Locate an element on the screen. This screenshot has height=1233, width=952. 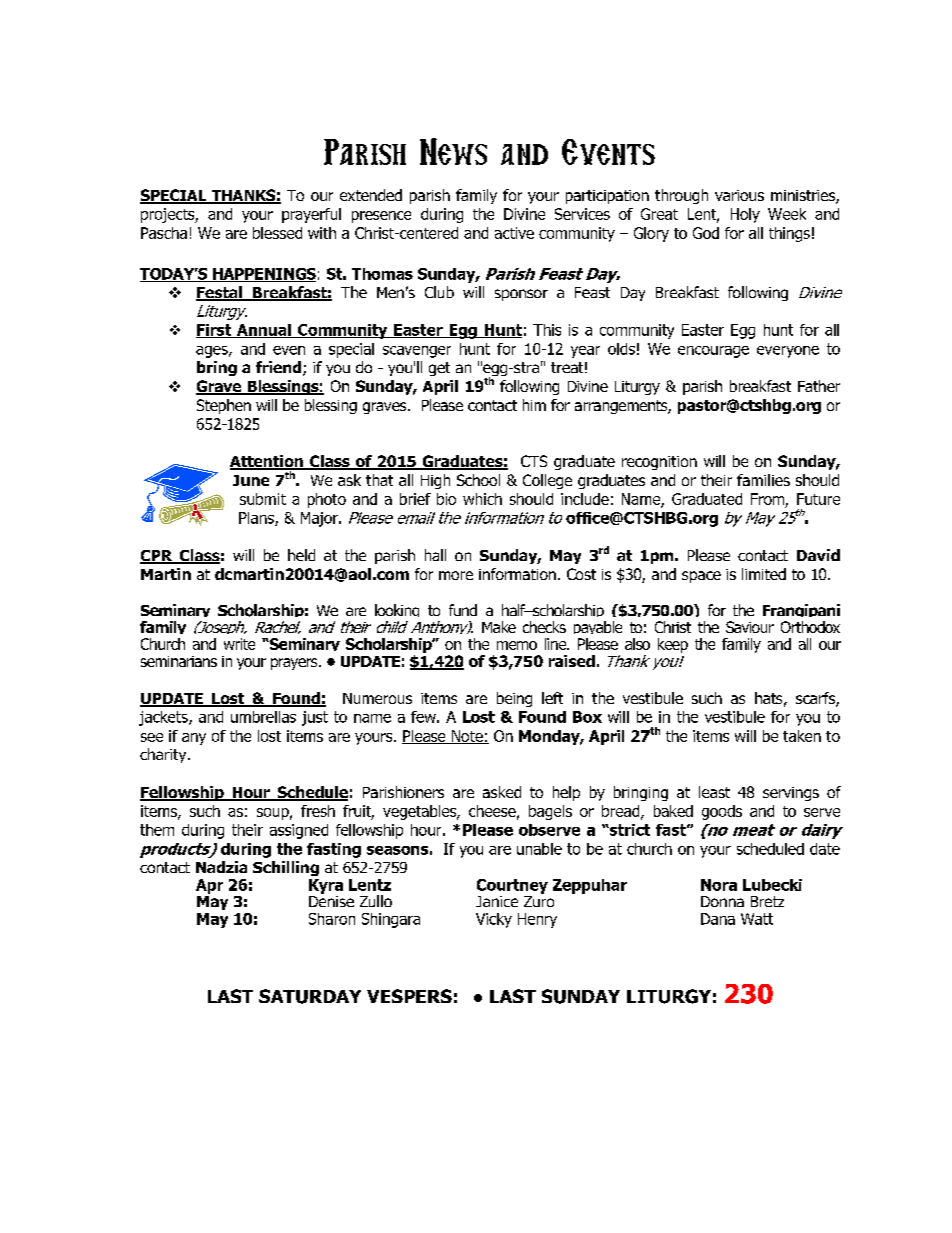
blessed is located at coordinates (277, 233).
